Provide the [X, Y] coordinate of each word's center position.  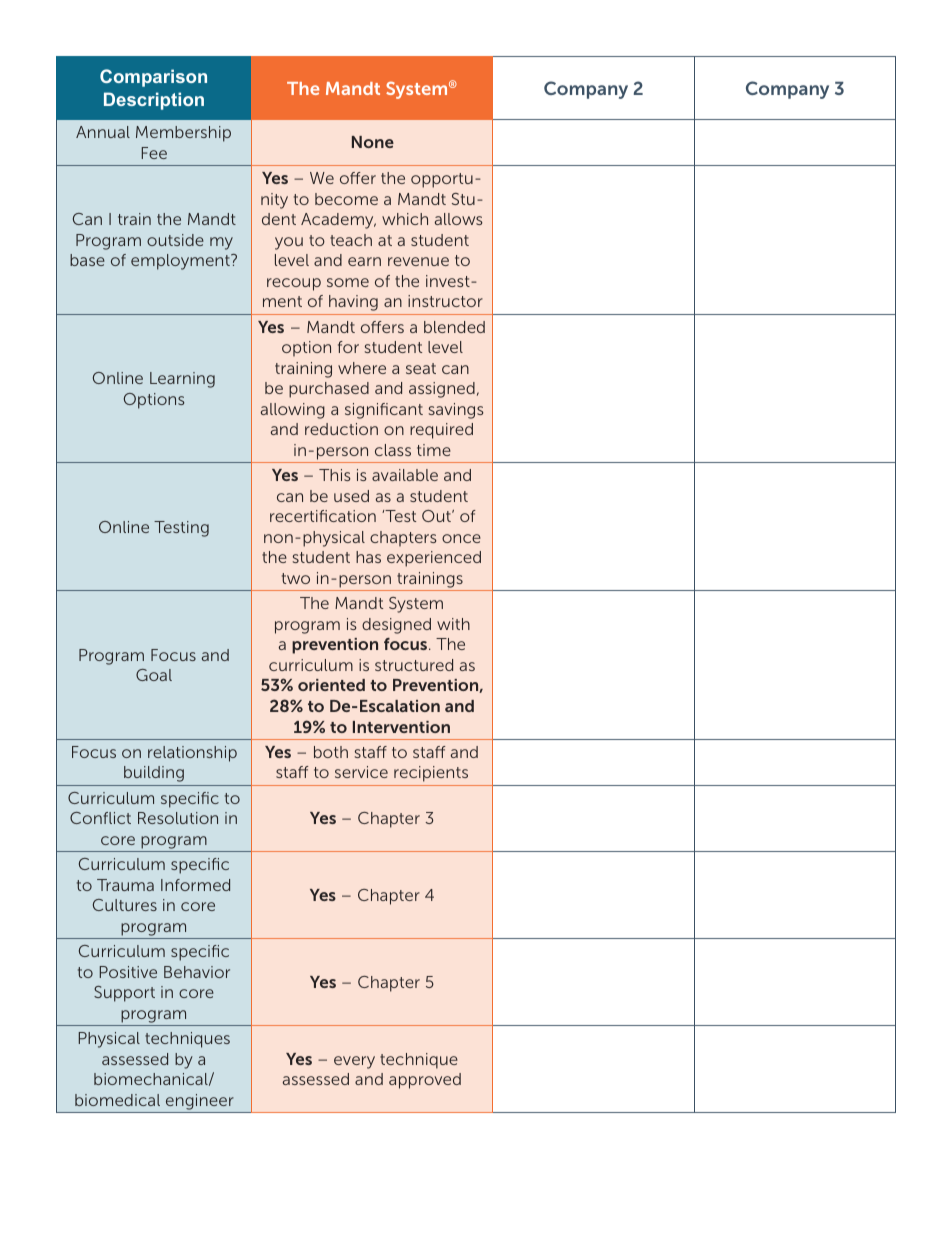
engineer [200, 1102]
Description [154, 101]
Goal [154, 675]
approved [425, 1081]
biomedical [117, 1100]
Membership [183, 134]
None [373, 142]
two [296, 578]
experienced [434, 559]
